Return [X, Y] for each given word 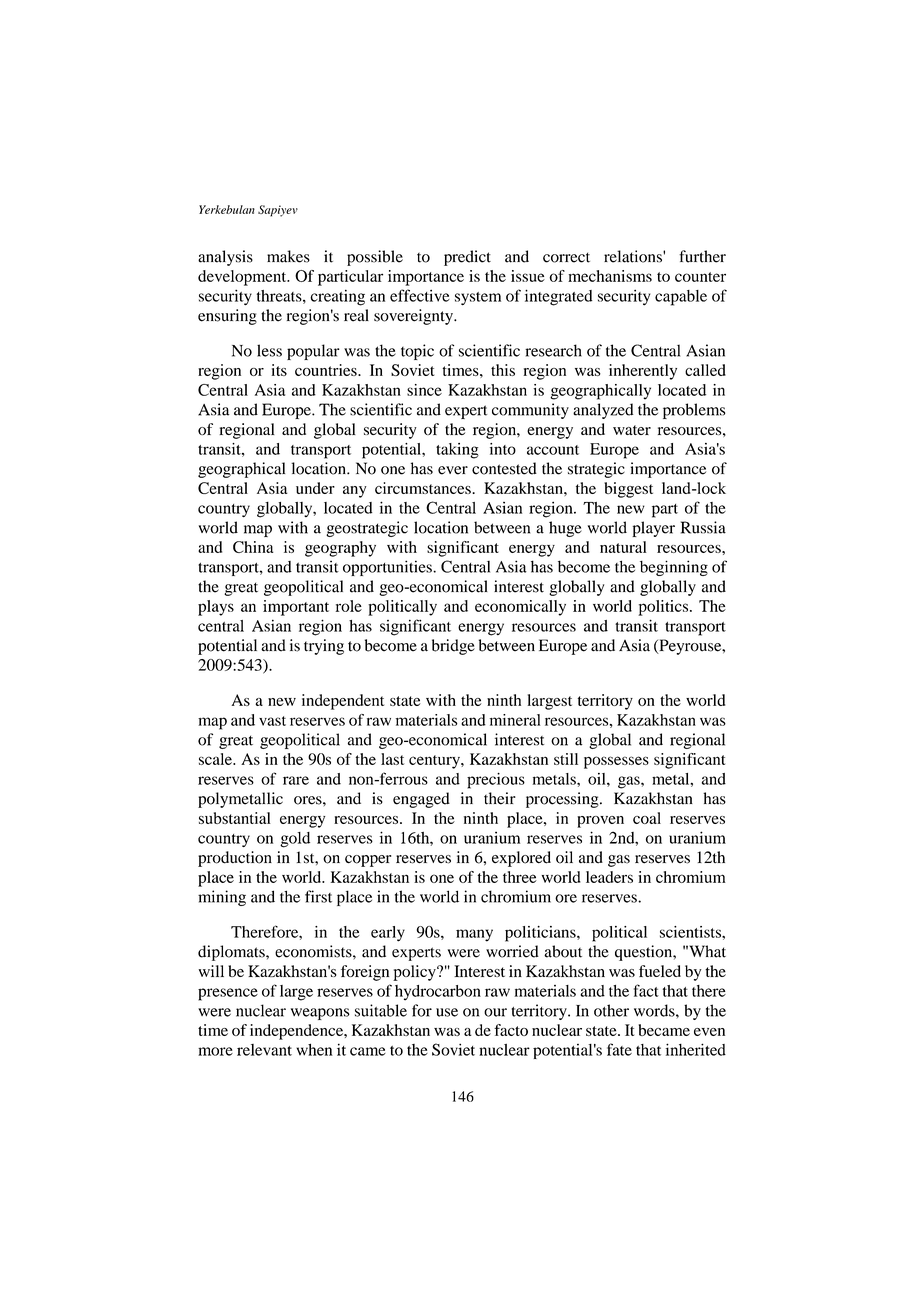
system [478, 298]
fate [619, 1049]
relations [634, 256]
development [243, 278]
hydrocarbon [438, 993]
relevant [264, 1050]
